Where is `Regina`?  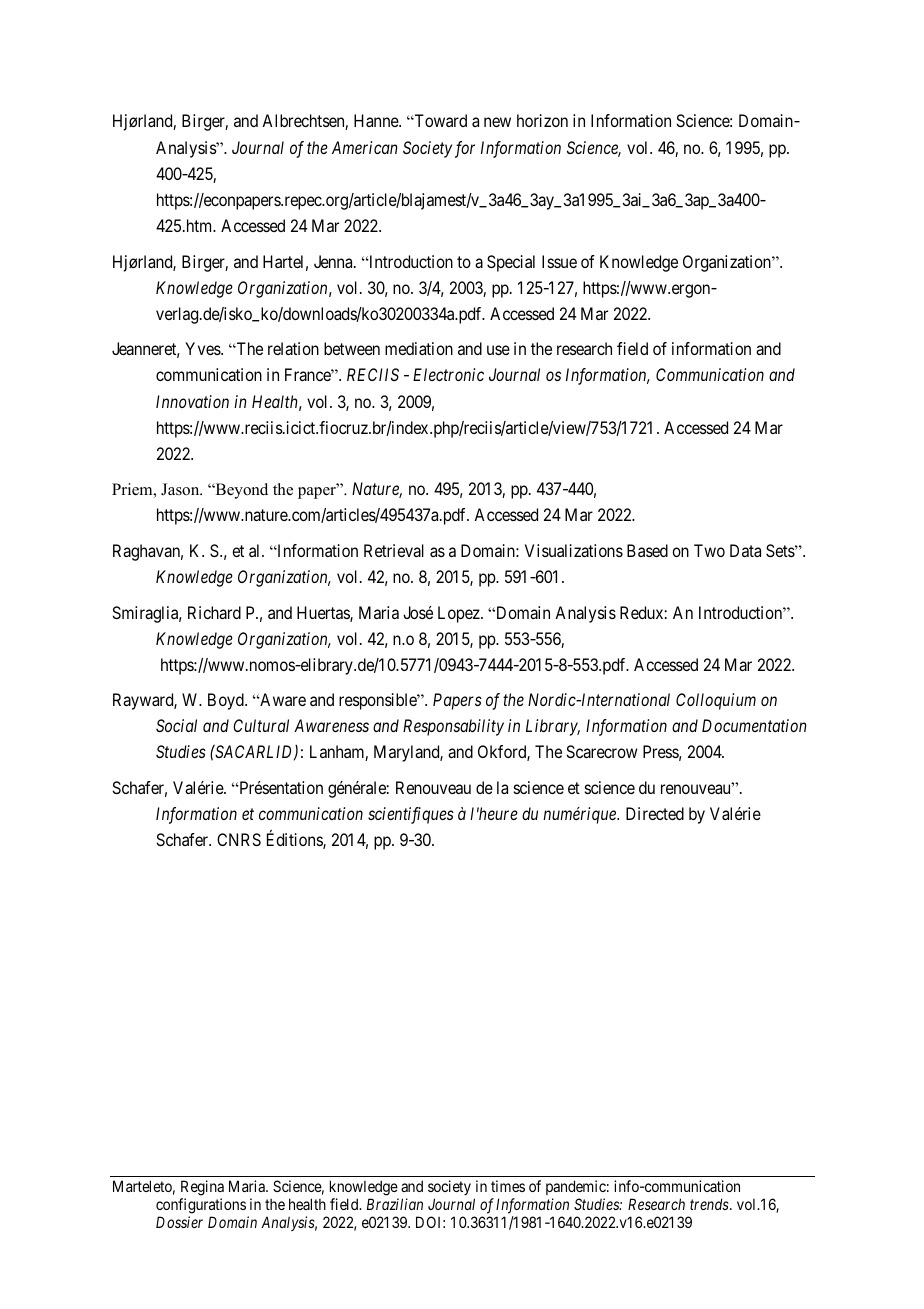 Regina is located at coordinates (202, 1189).
